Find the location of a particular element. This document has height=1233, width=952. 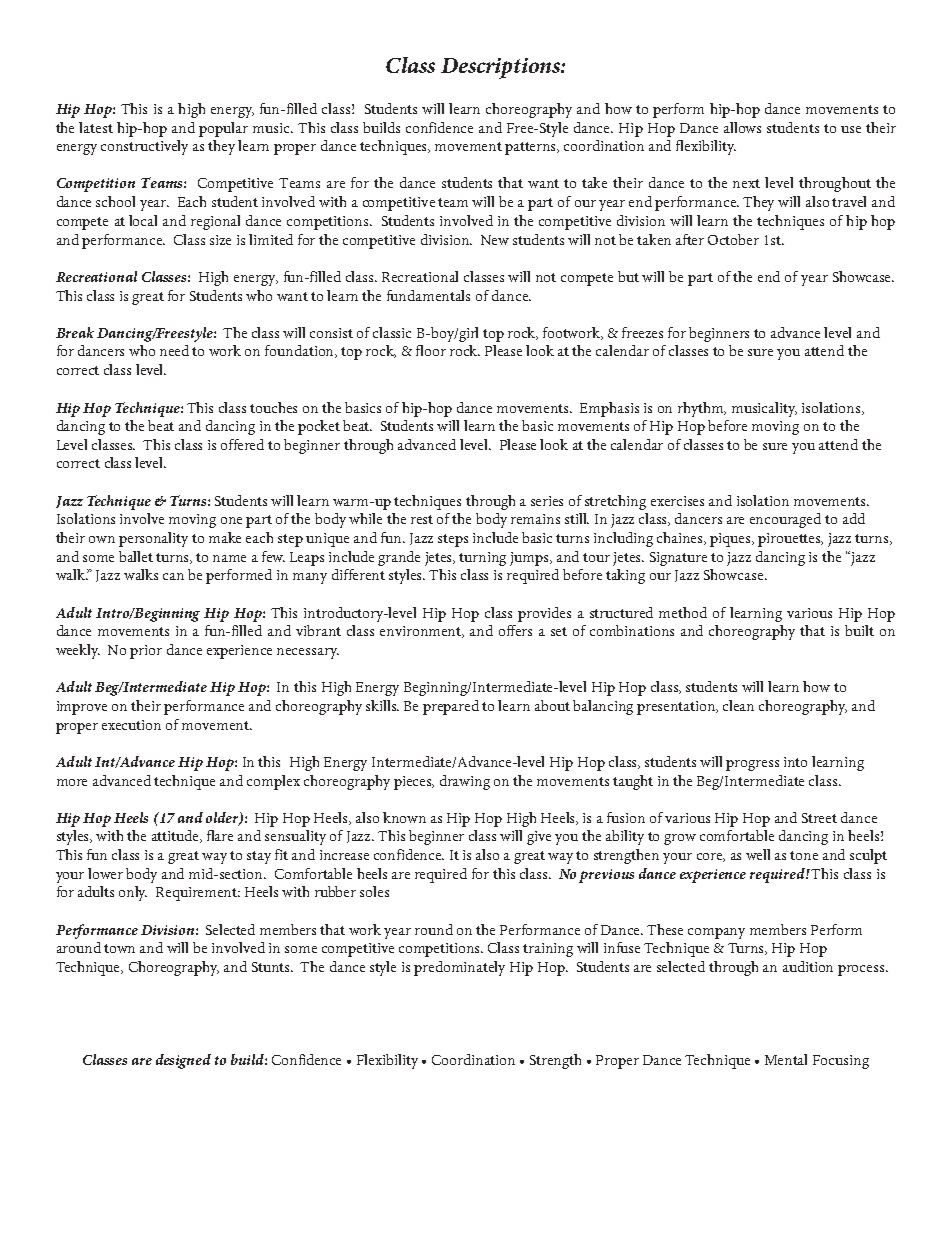

need is located at coordinates (174, 350).
